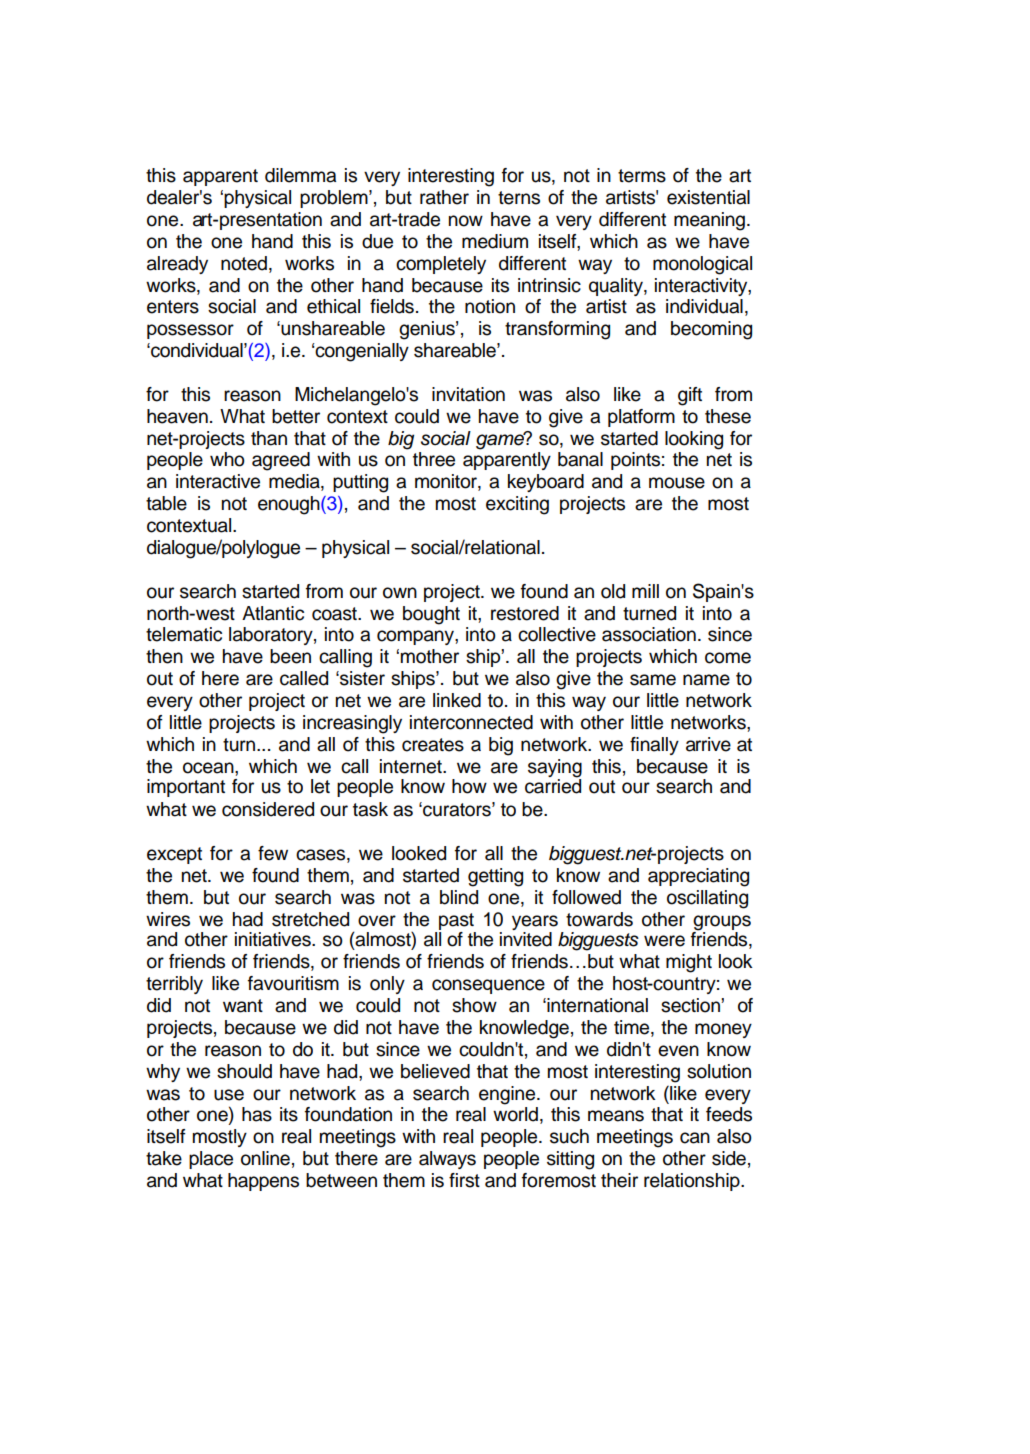  What do you see at coordinates (457, 700) in the screenshot?
I see `linked` at bounding box center [457, 700].
